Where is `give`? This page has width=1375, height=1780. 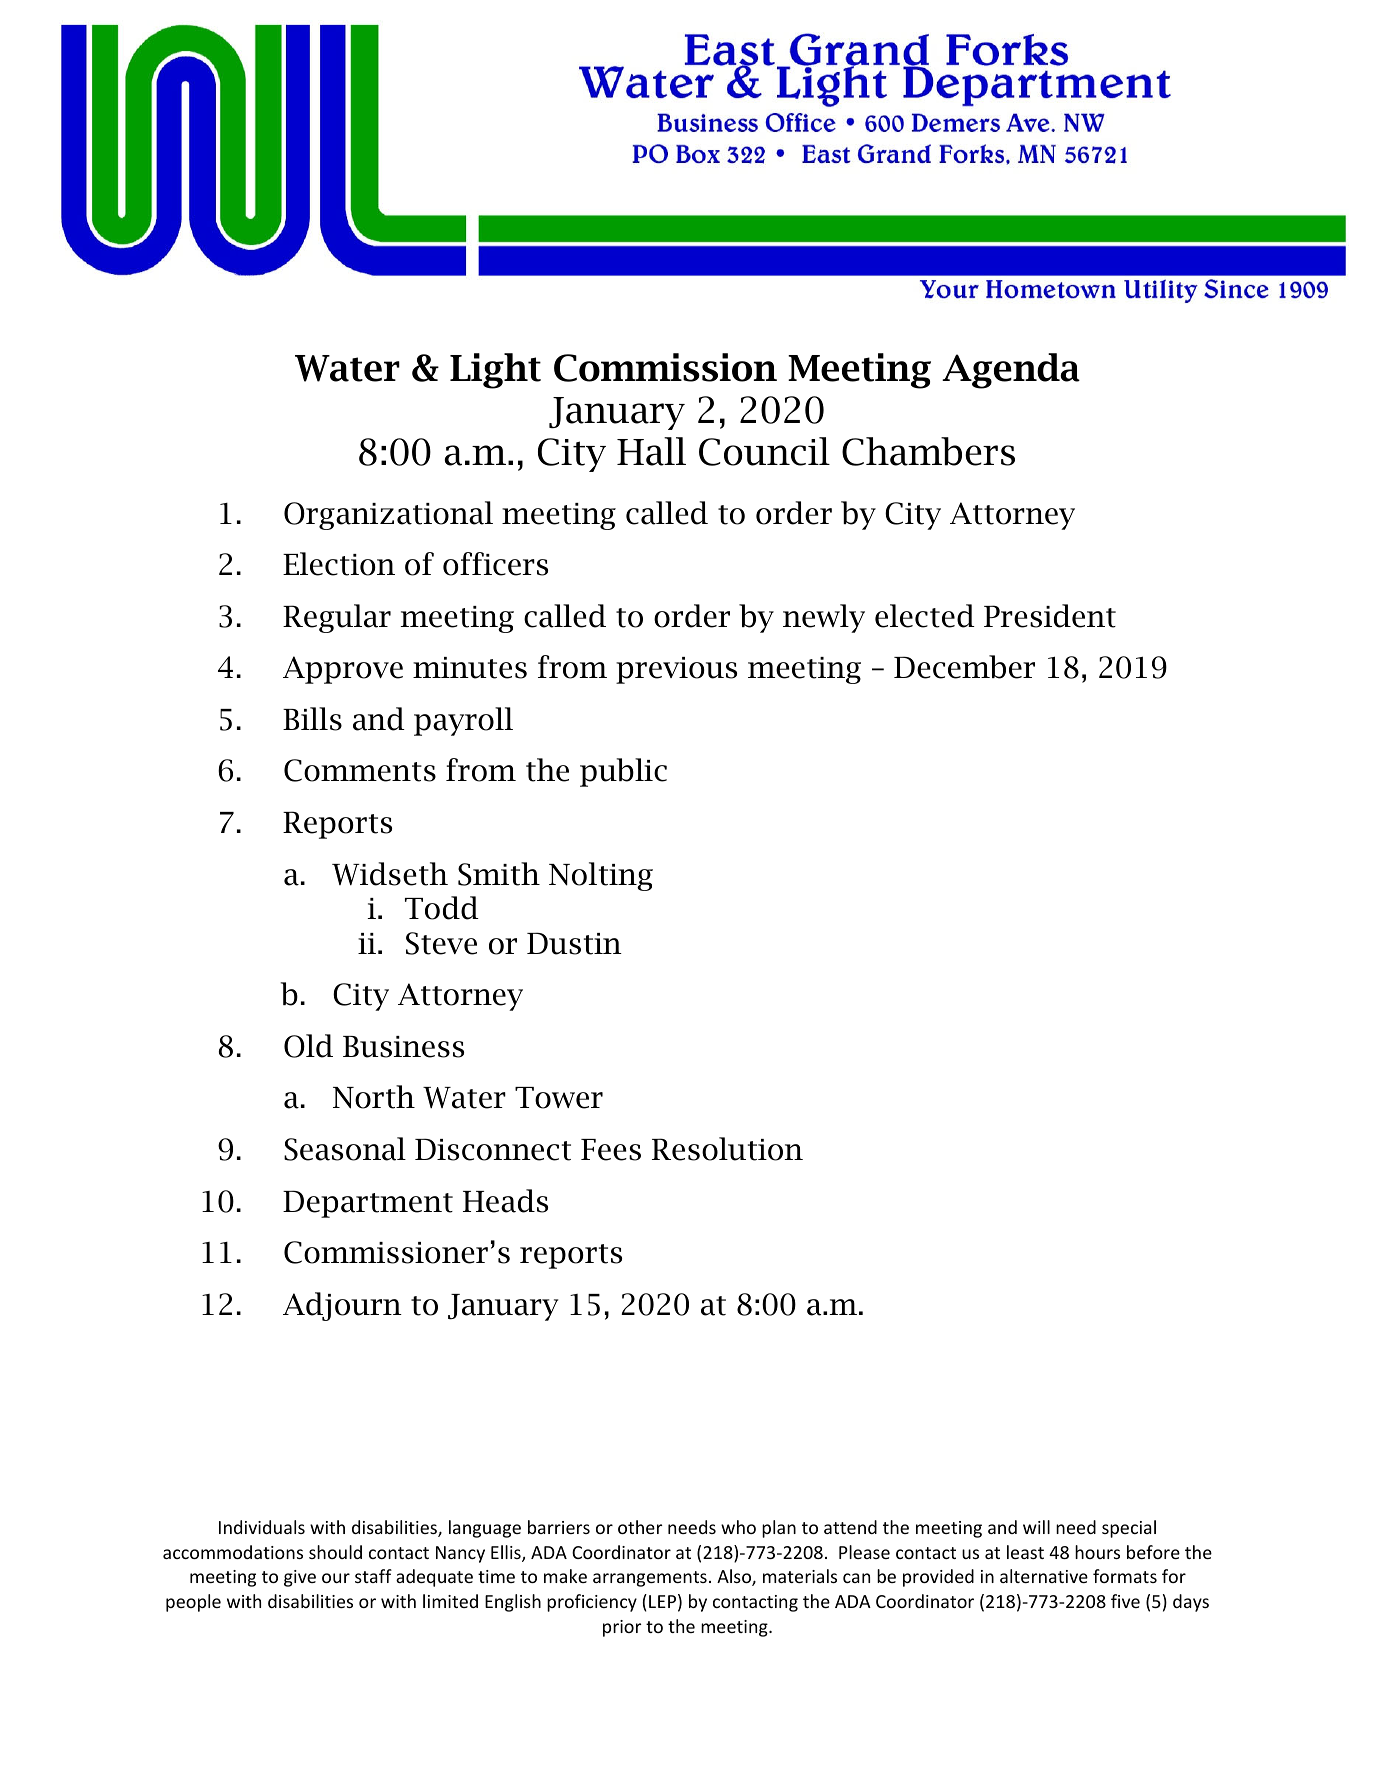 give is located at coordinates (300, 1578).
